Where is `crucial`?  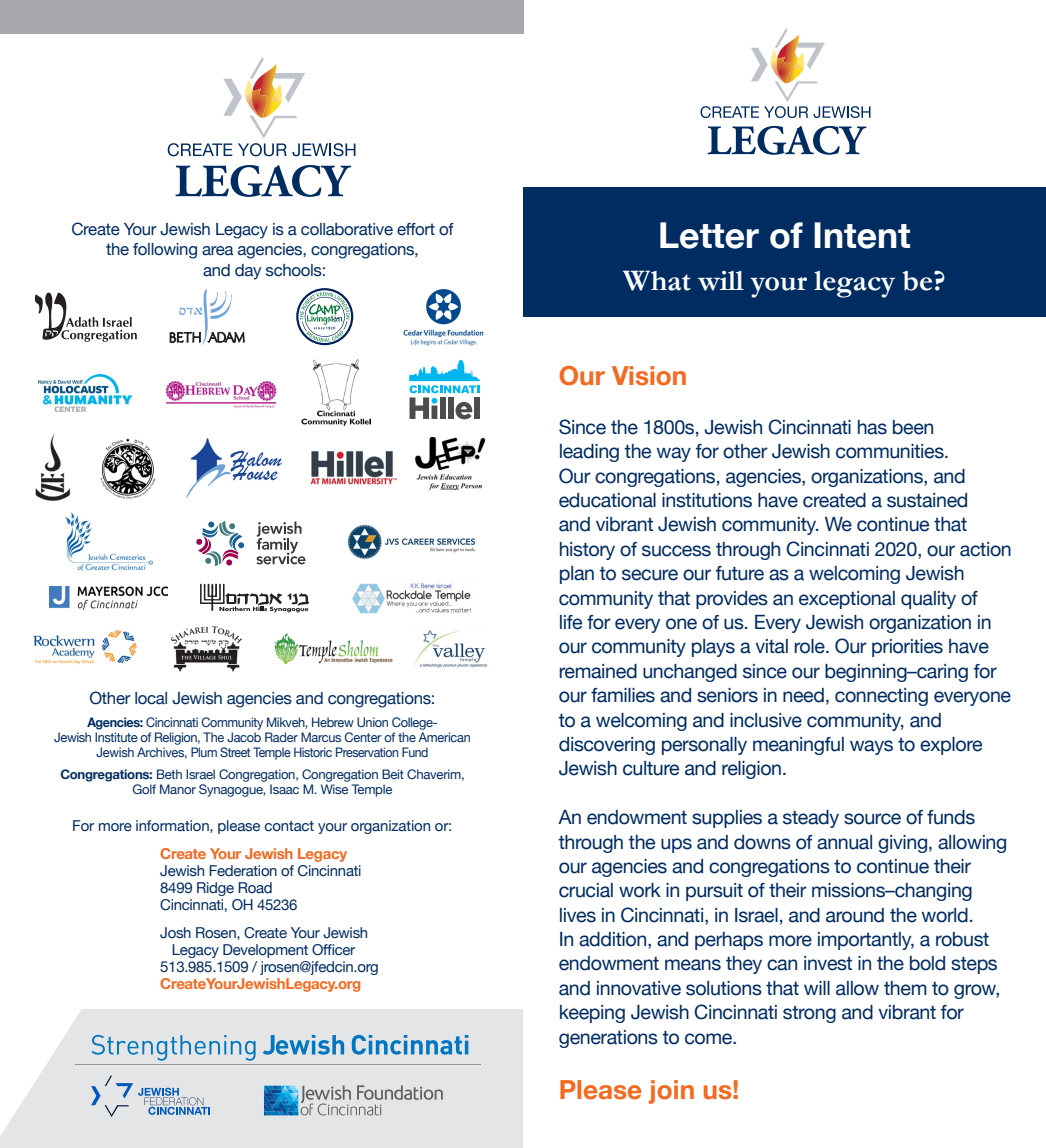 crucial is located at coordinates (586, 890).
